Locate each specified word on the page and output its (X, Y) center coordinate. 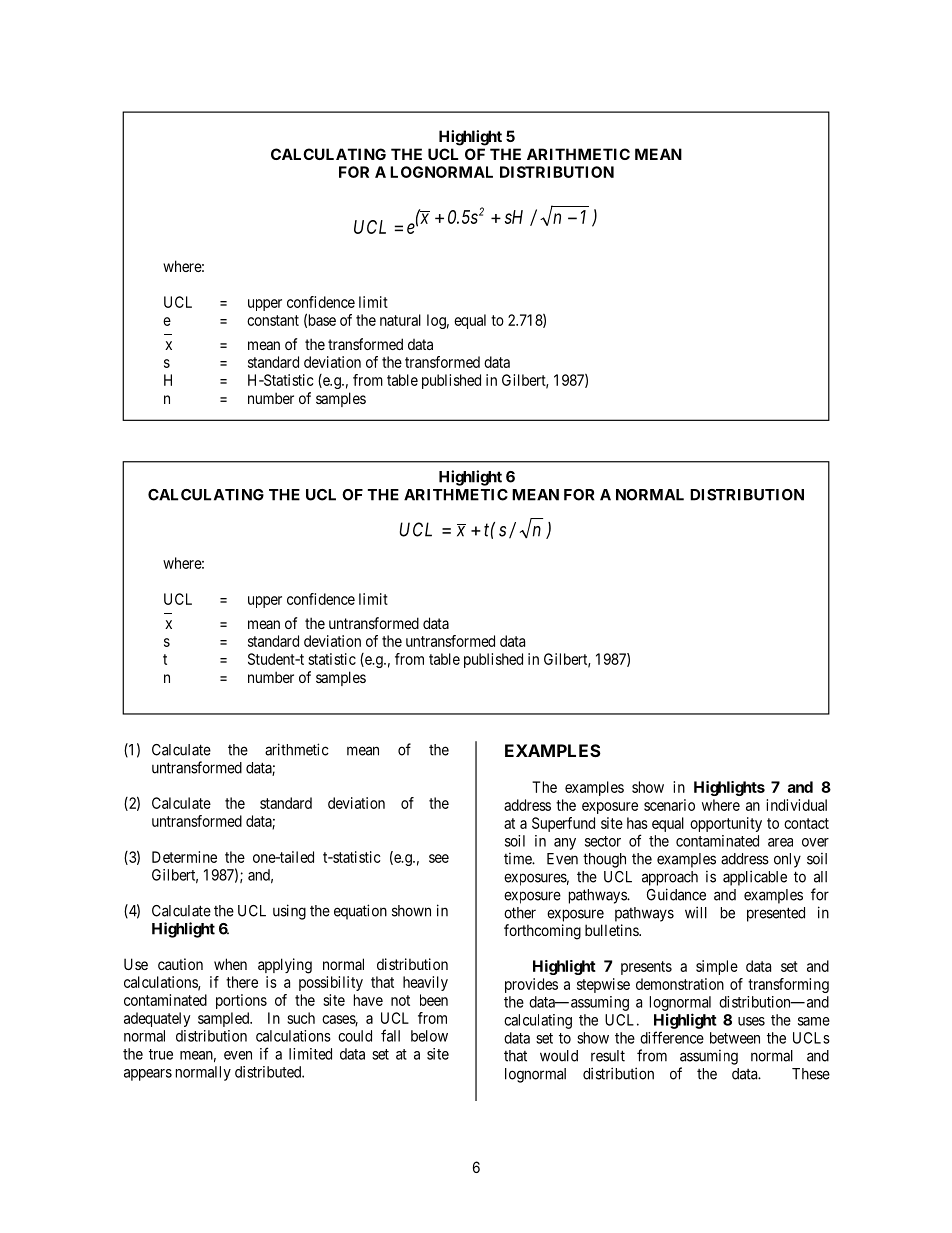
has (637, 823)
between (735, 1038)
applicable (755, 878)
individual (796, 805)
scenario (669, 805)
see (439, 858)
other (520, 913)
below (429, 1036)
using (289, 912)
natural (400, 320)
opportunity (726, 824)
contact (806, 823)
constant (273, 320)
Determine (184, 857)
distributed (269, 1072)
